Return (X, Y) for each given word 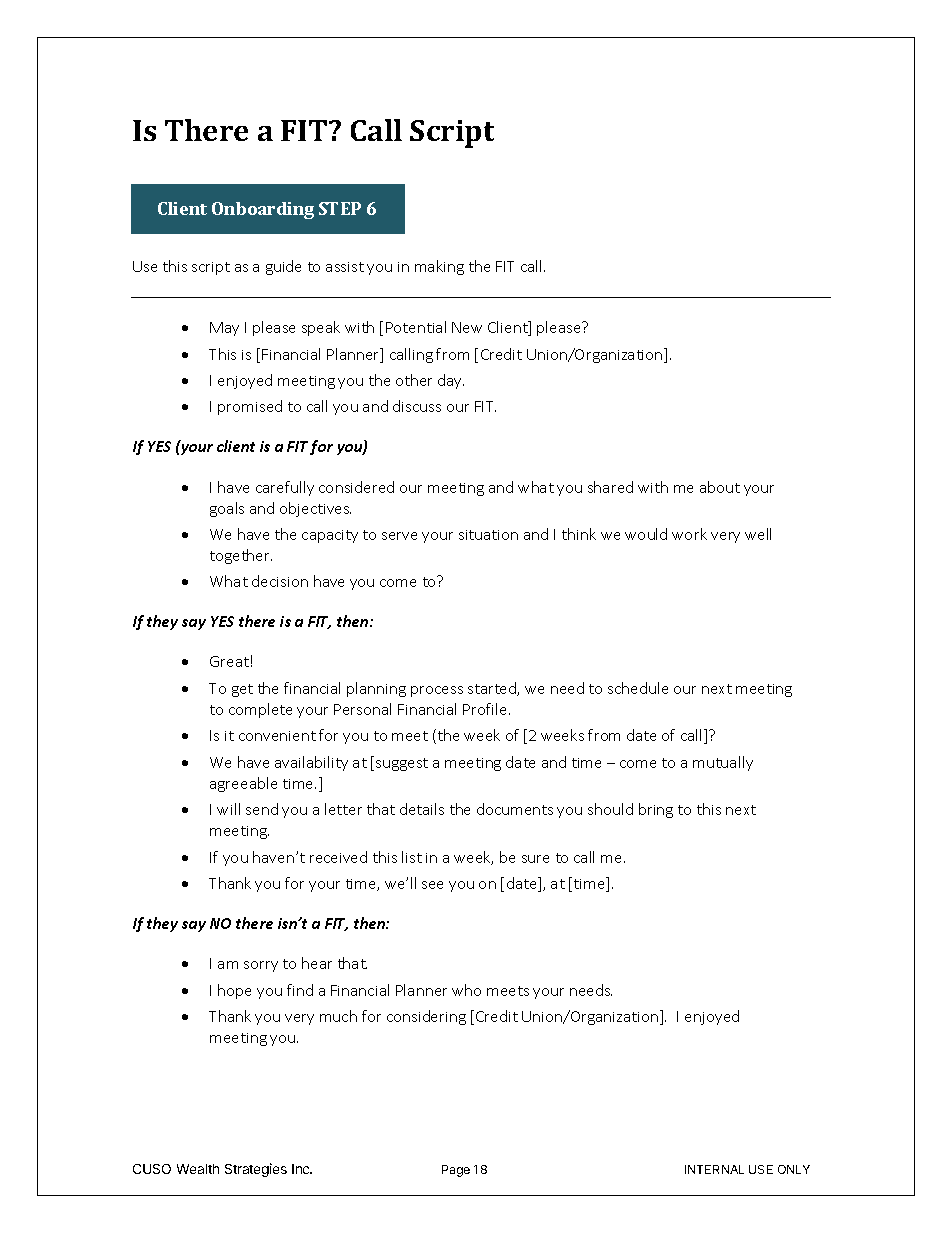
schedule (638, 688)
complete (260, 710)
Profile (486, 709)
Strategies (256, 1170)
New (467, 327)
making (439, 267)
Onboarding (263, 210)
